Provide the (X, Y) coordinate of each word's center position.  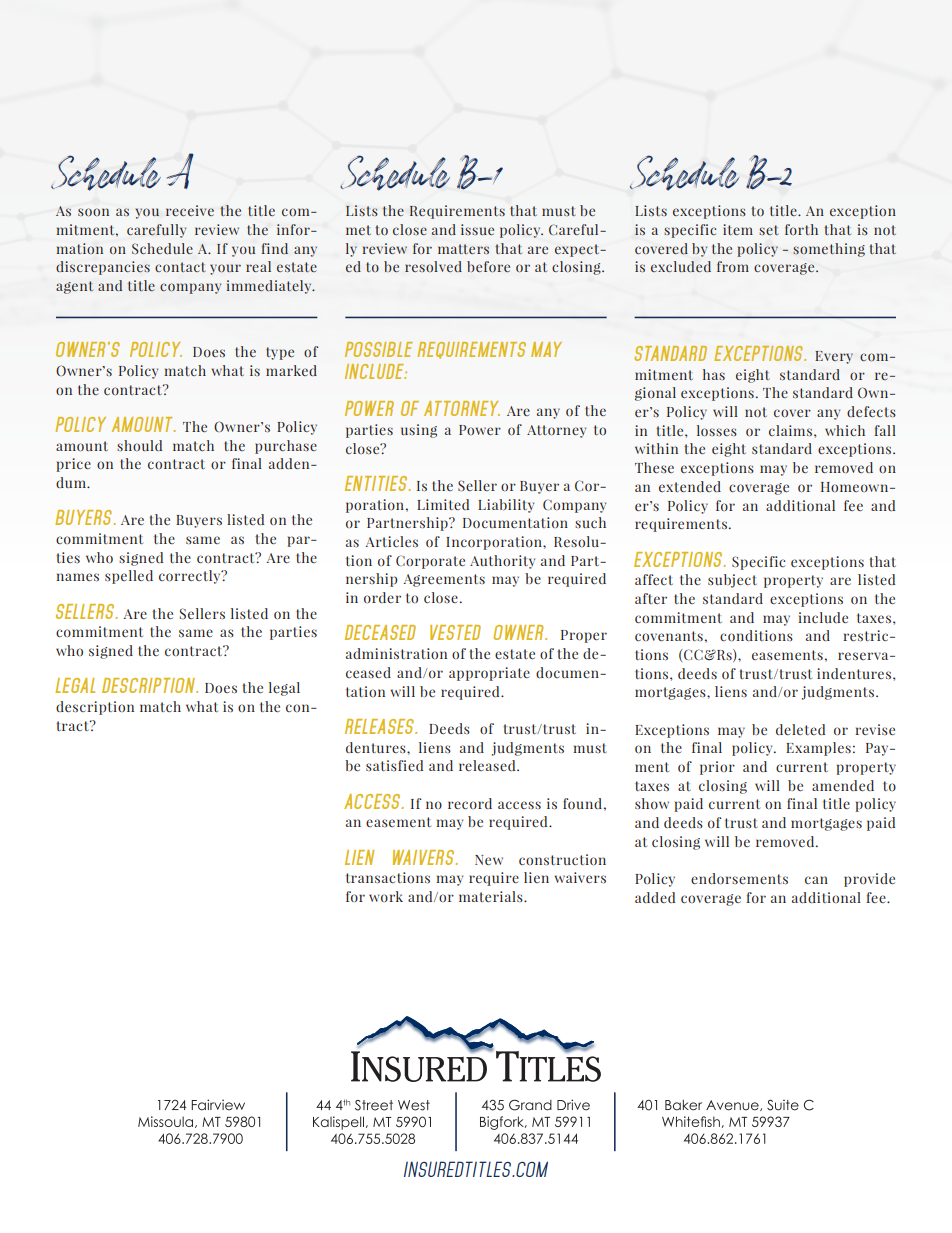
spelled (129, 577)
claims (790, 430)
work (386, 896)
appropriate (489, 674)
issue (477, 229)
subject (732, 581)
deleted (800, 729)
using (419, 431)
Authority (502, 562)
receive (190, 210)
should (139, 445)
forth (801, 229)
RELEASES (381, 726)
